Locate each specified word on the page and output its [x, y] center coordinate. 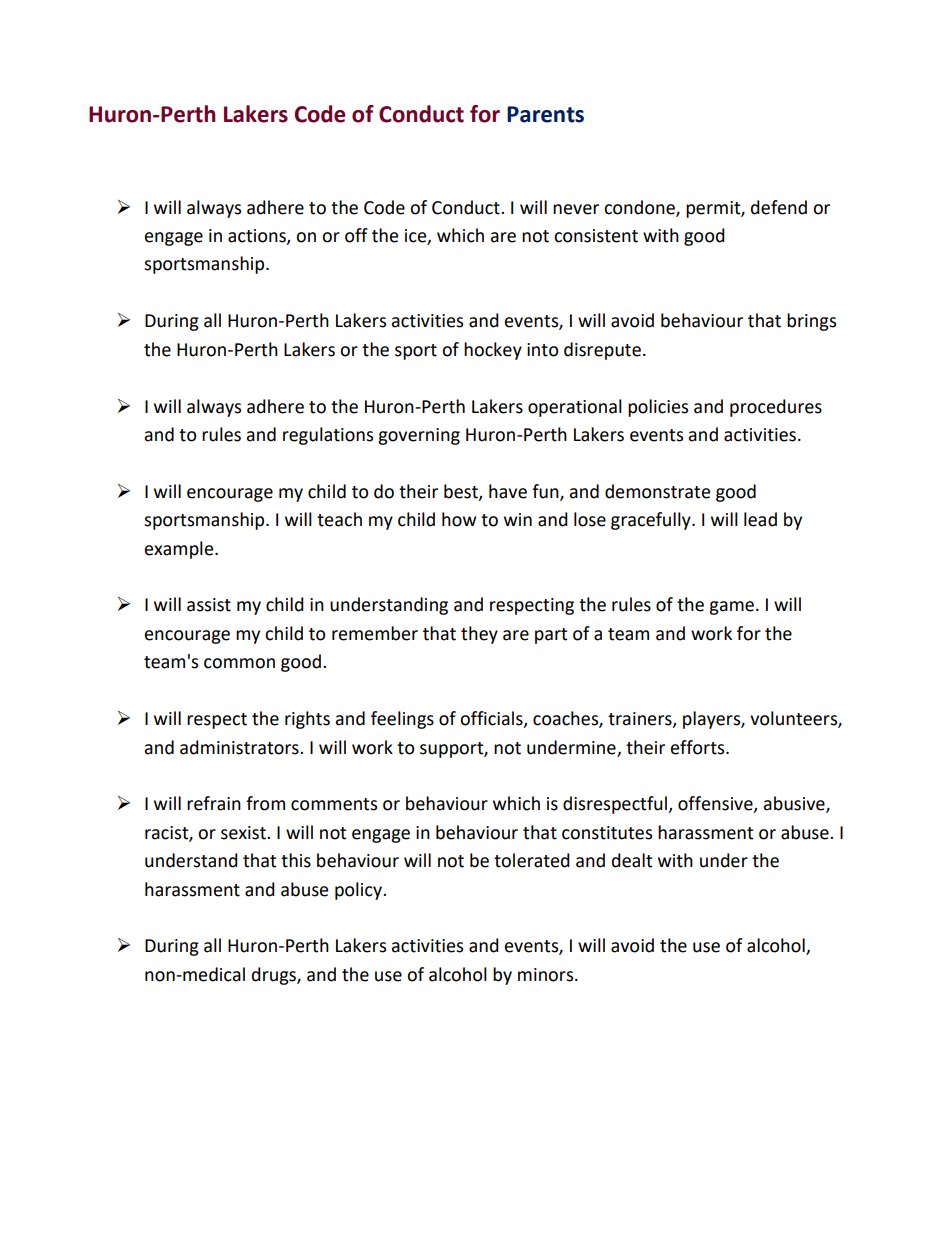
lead [760, 519]
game [731, 608]
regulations [328, 436]
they [479, 635]
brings [811, 322]
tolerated [532, 860]
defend [779, 207]
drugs [275, 976]
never [576, 209]
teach [339, 519]
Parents [545, 114]
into [542, 350]
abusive [795, 804]
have [508, 491]
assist [209, 605]
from [265, 803]
